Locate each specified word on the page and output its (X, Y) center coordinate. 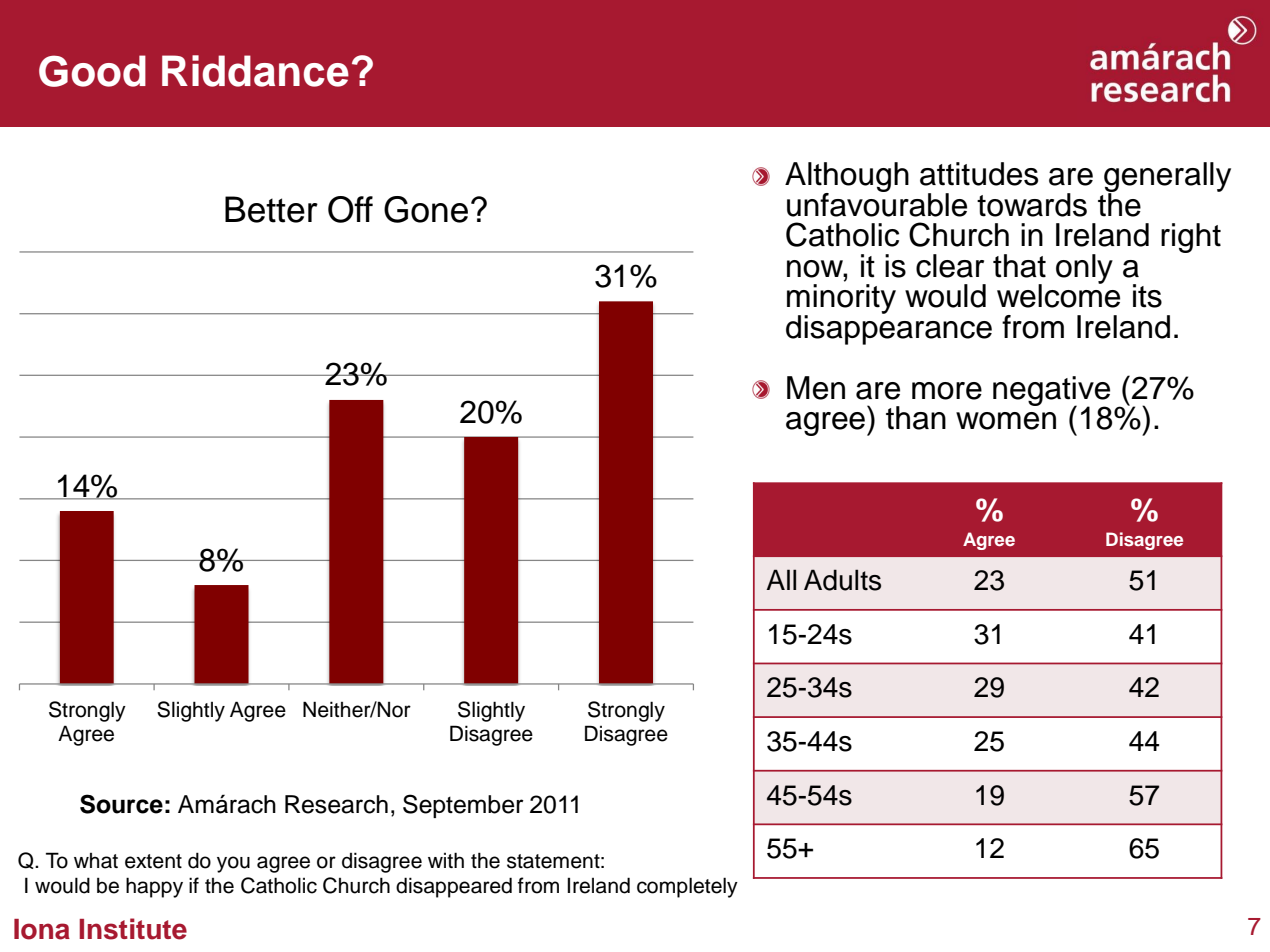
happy (154, 887)
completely (687, 887)
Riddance (255, 71)
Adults (842, 580)
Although (847, 178)
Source (121, 804)
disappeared (454, 887)
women (1006, 421)
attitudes (979, 174)
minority (841, 300)
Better (271, 209)
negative (1051, 392)
